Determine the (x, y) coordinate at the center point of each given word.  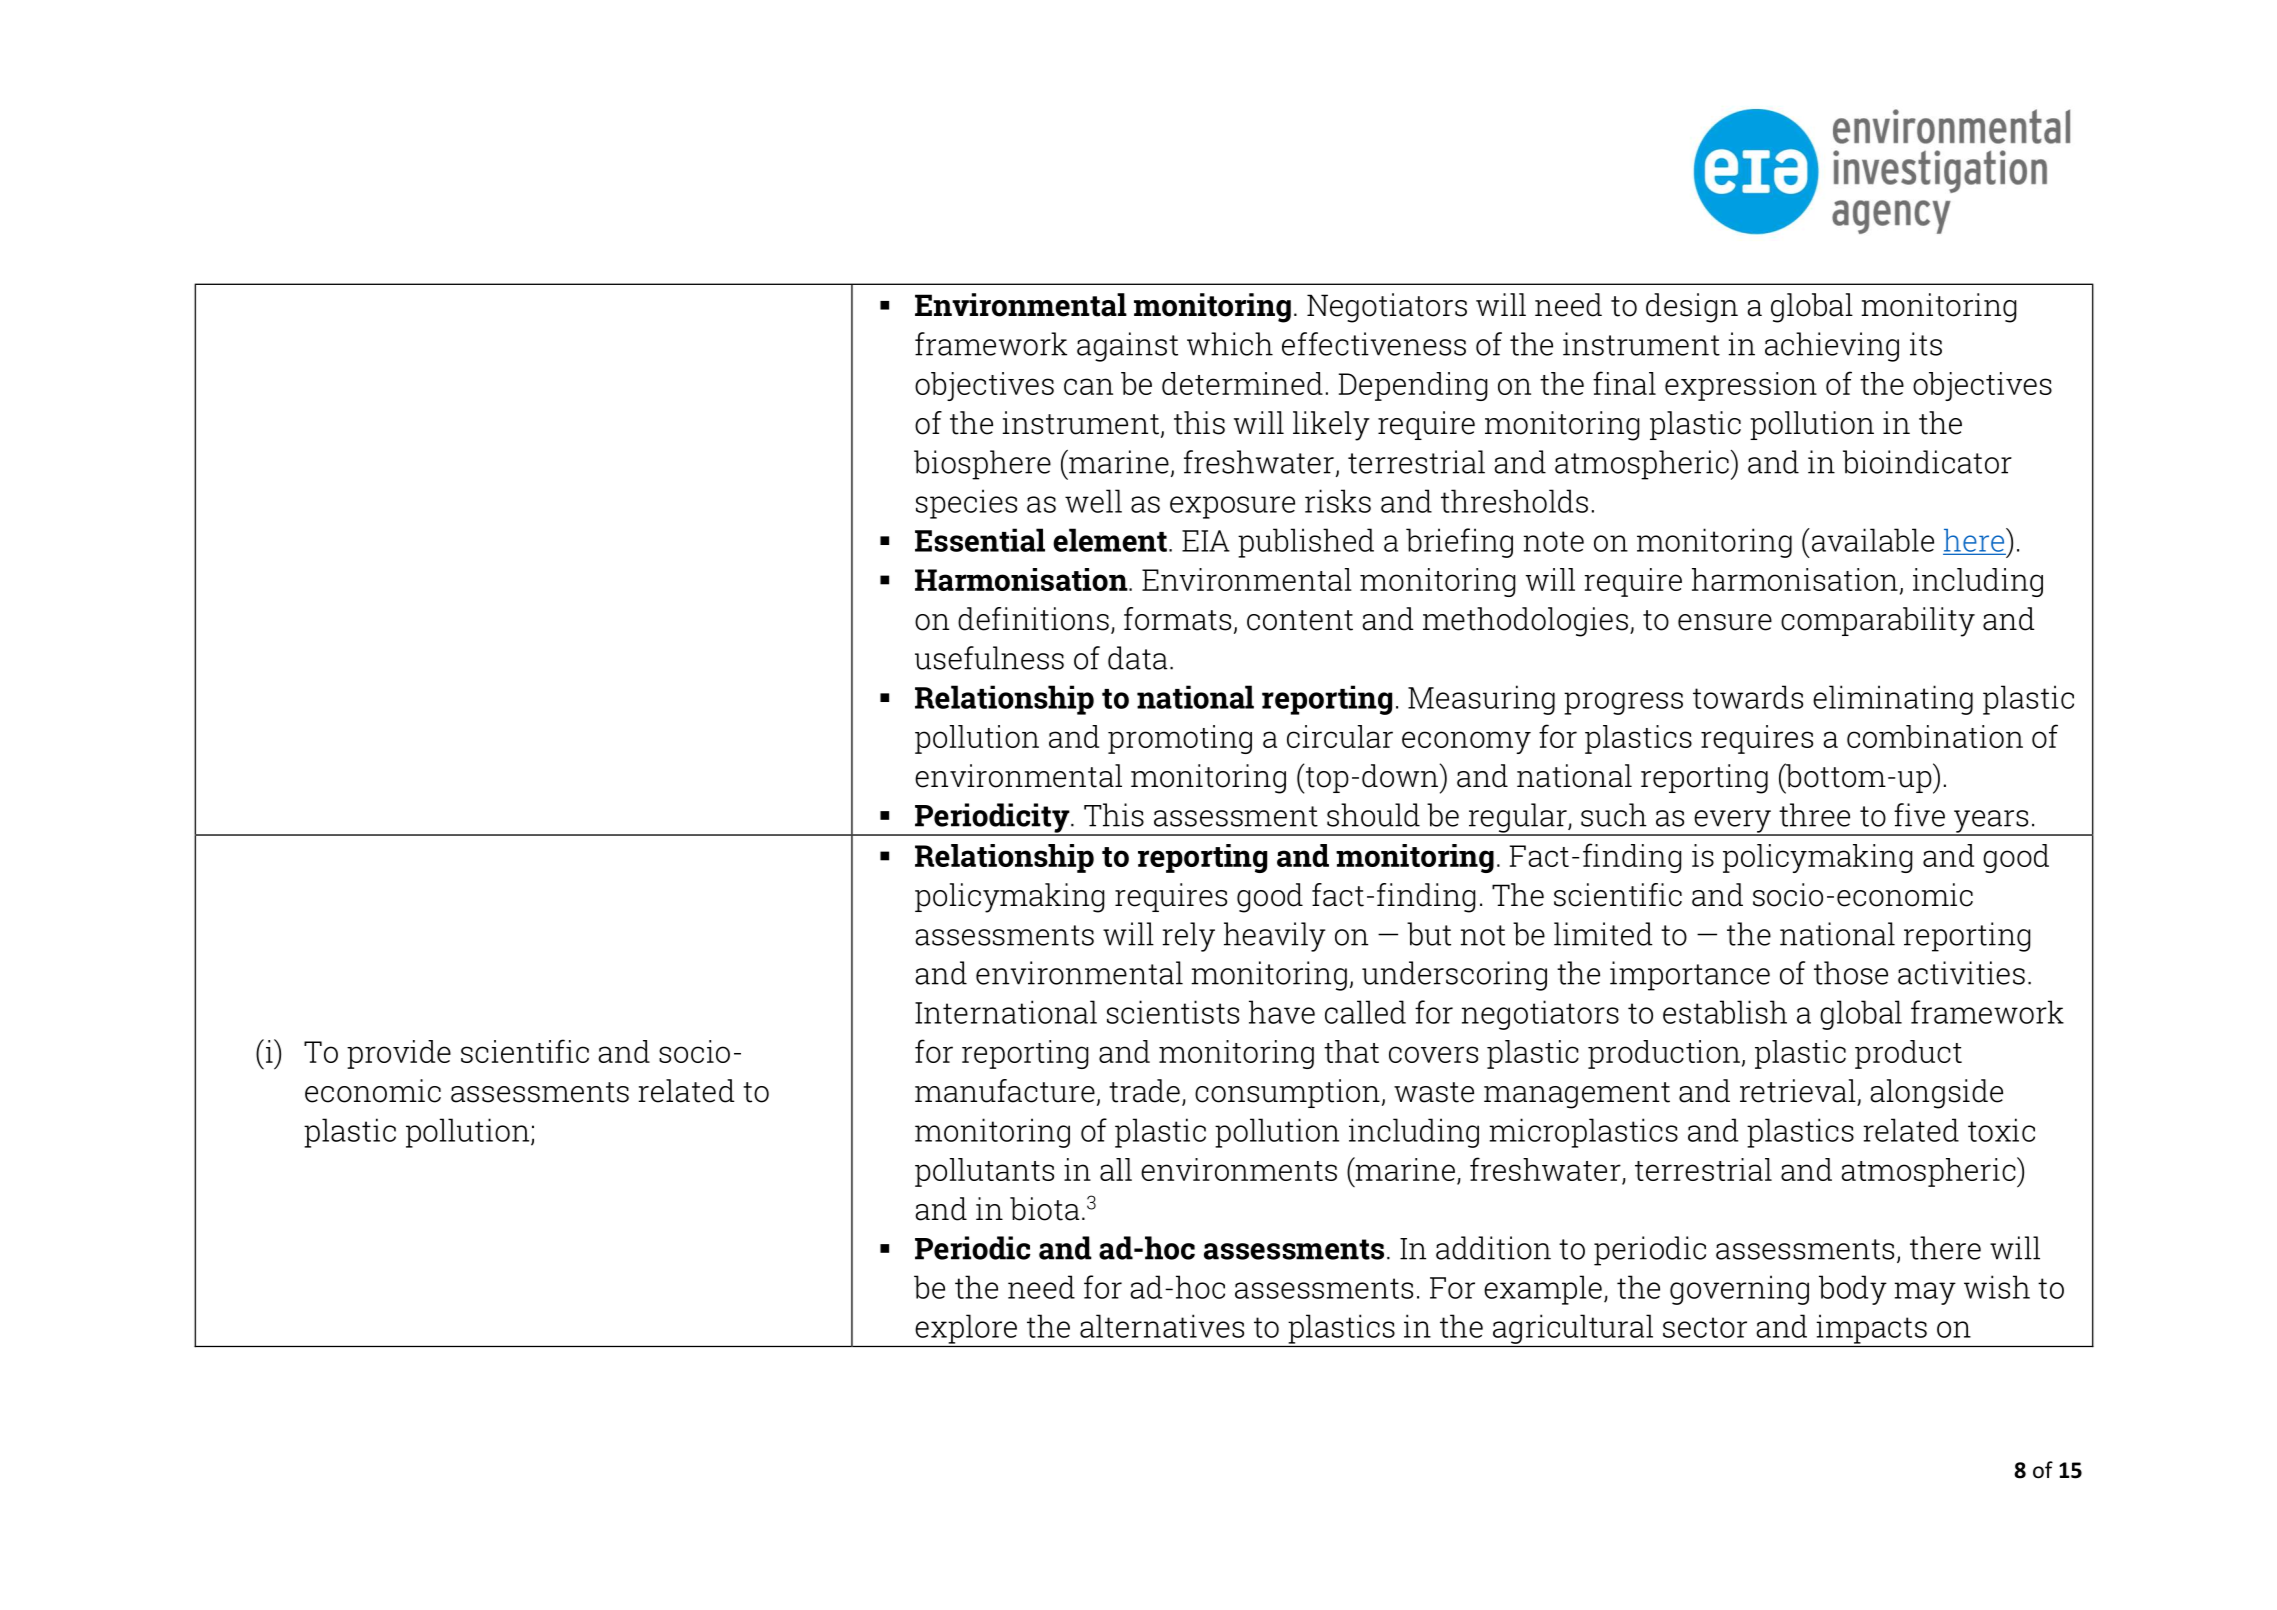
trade (1144, 1091)
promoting (1180, 739)
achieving (1832, 347)
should (1373, 815)
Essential (980, 540)
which (1230, 344)
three (1814, 815)
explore (966, 1329)
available (1871, 540)
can (1088, 386)
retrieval (1798, 1091)
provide (399, 1054)
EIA (1206, 541)
